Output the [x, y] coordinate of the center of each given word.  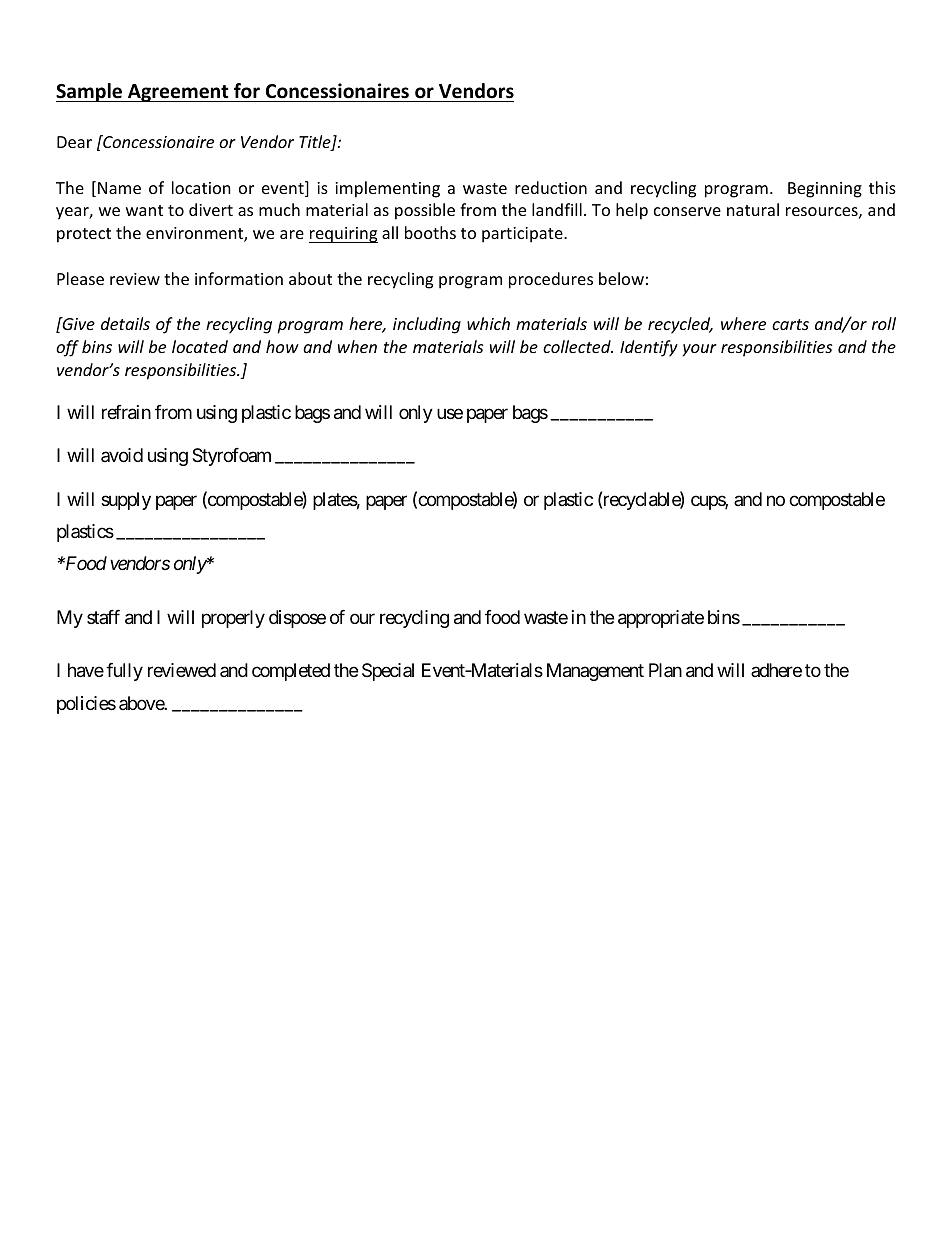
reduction [551, 187]
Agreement [178, 93]
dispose [297, 619]
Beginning [825, 190]
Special [388, 672]
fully [124, 672]
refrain [126, 412]
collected [578, 346]
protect [84, 235]
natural [753, 209]
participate [523, 235]
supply [126, 501]
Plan [665, 670]
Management [595, 672]
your [700, 350]
